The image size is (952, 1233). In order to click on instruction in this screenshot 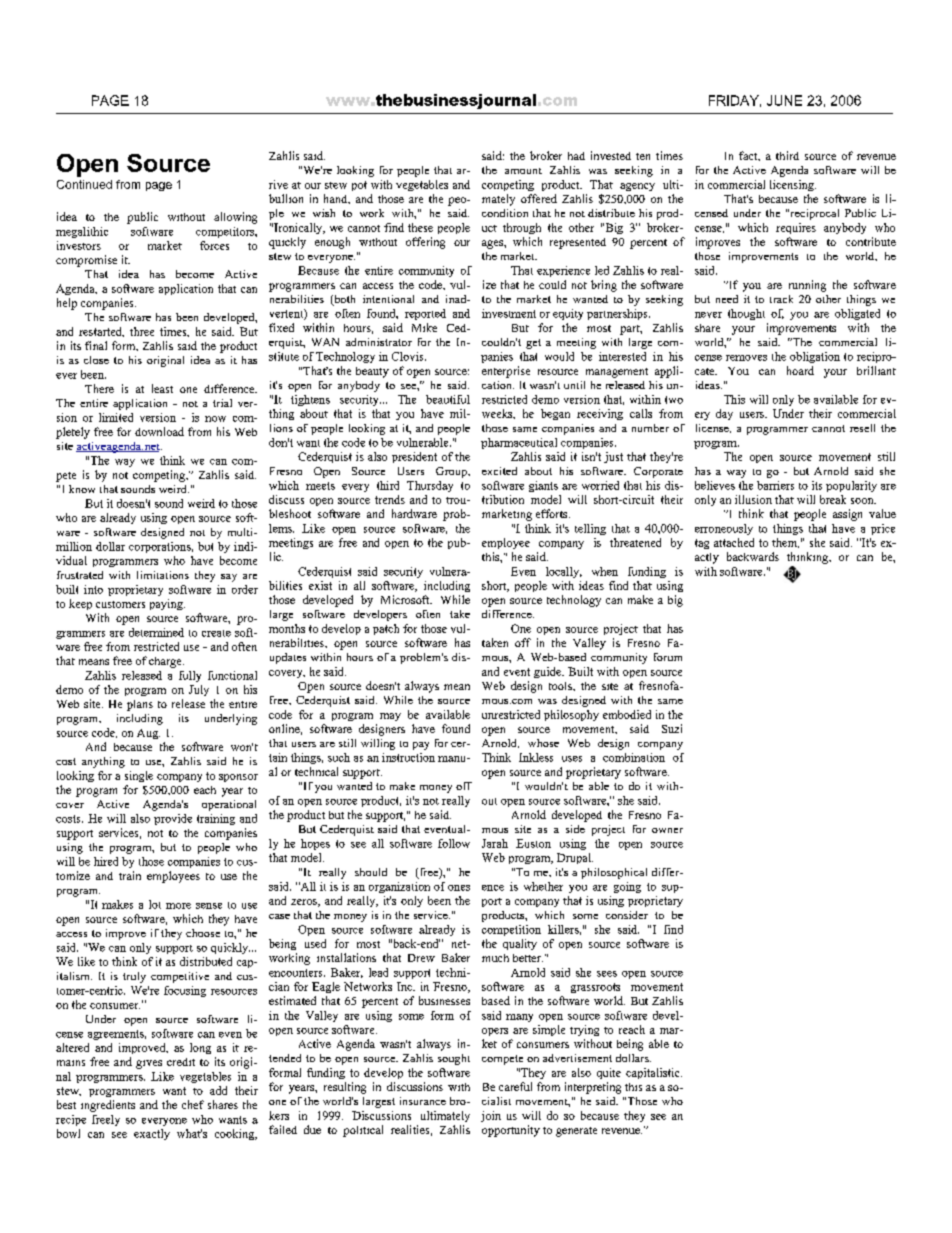, I will do `click(408, 757)`.
